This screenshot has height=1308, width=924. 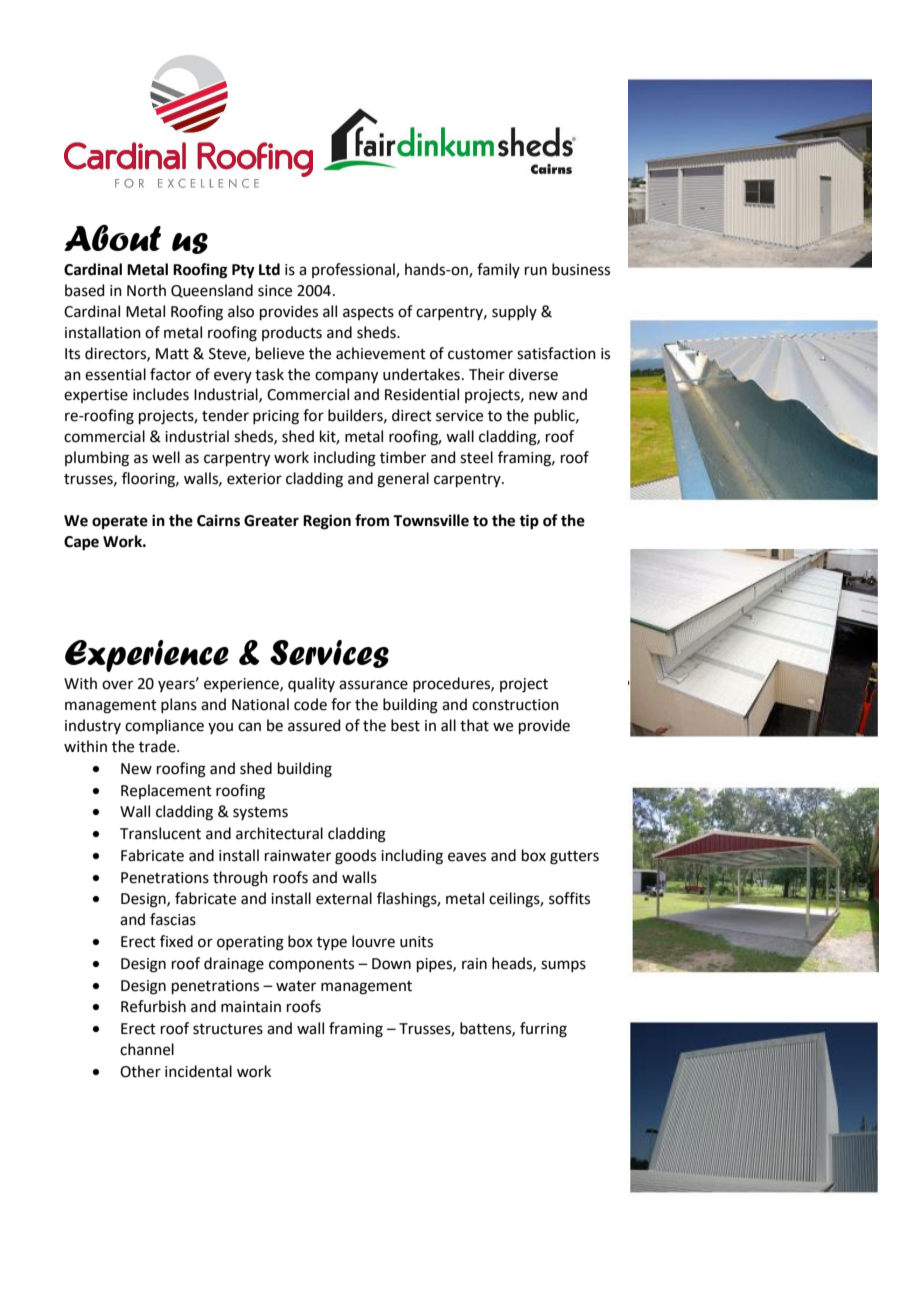 I want to click on tip, so click(x=529, y=522).
